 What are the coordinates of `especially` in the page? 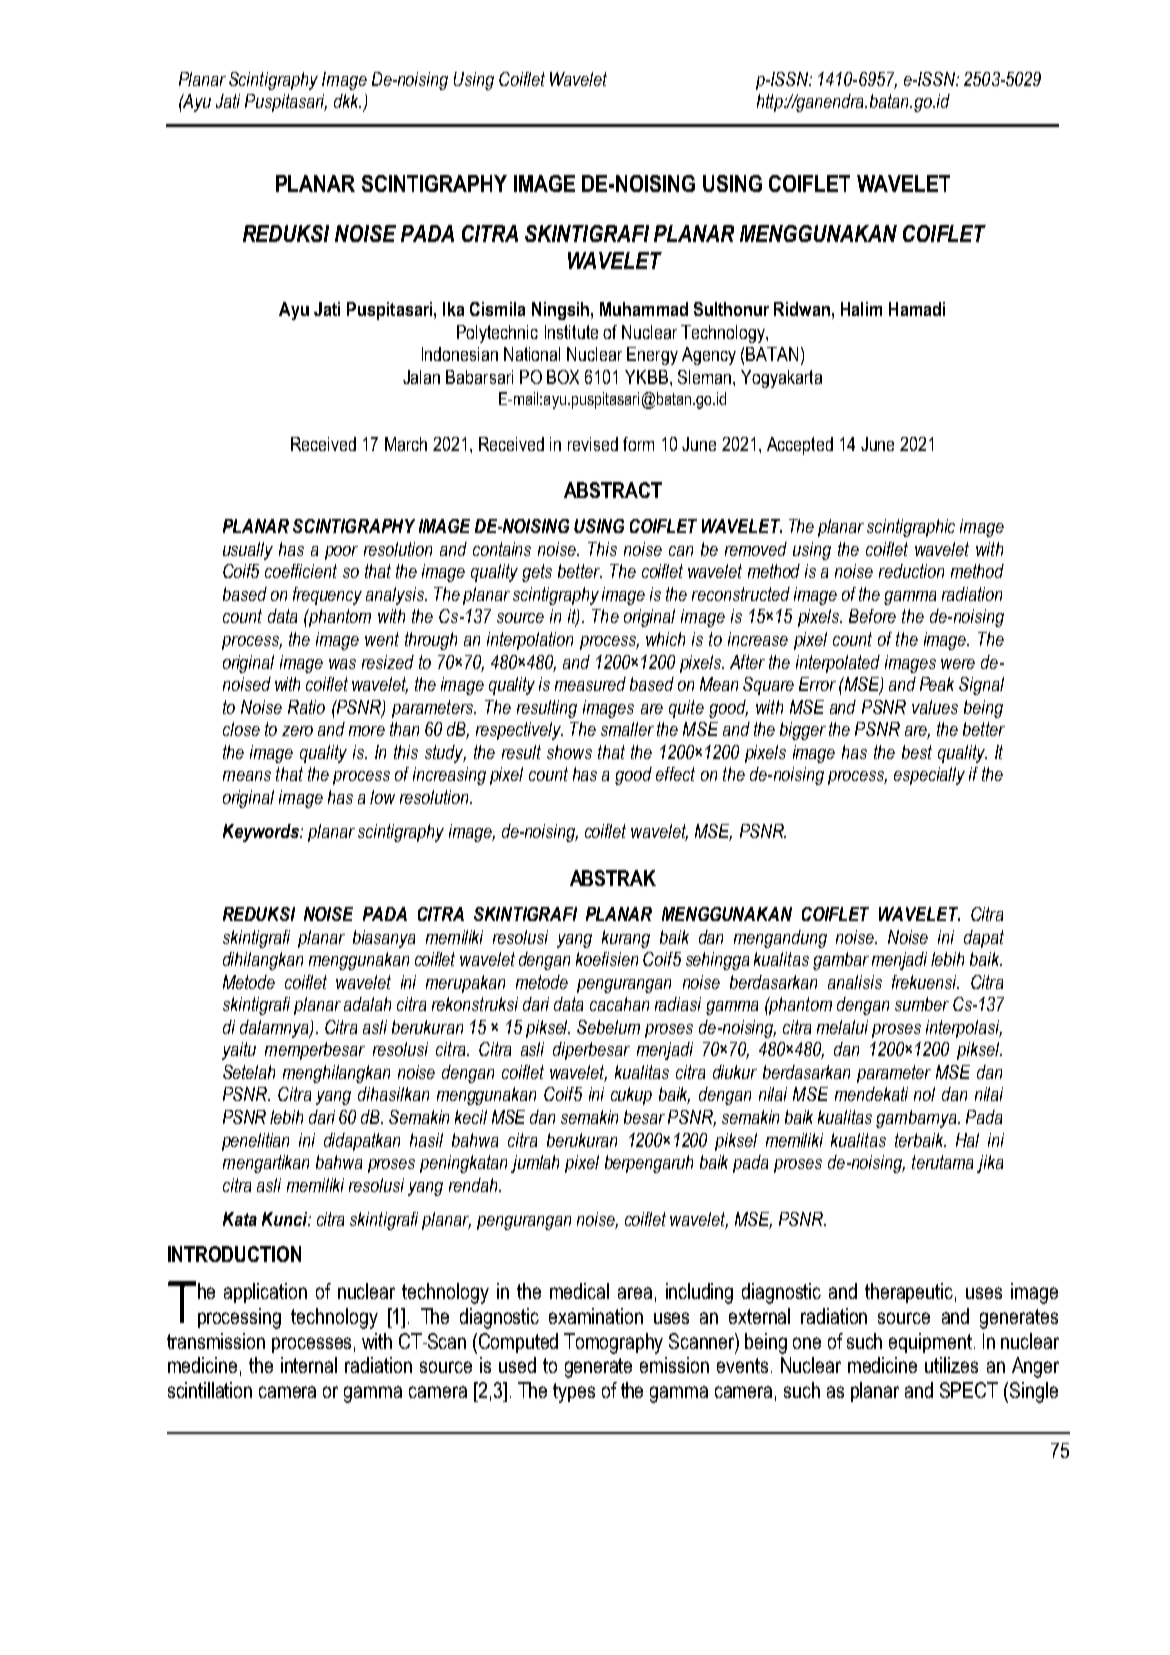 It's located at (929, 776).
